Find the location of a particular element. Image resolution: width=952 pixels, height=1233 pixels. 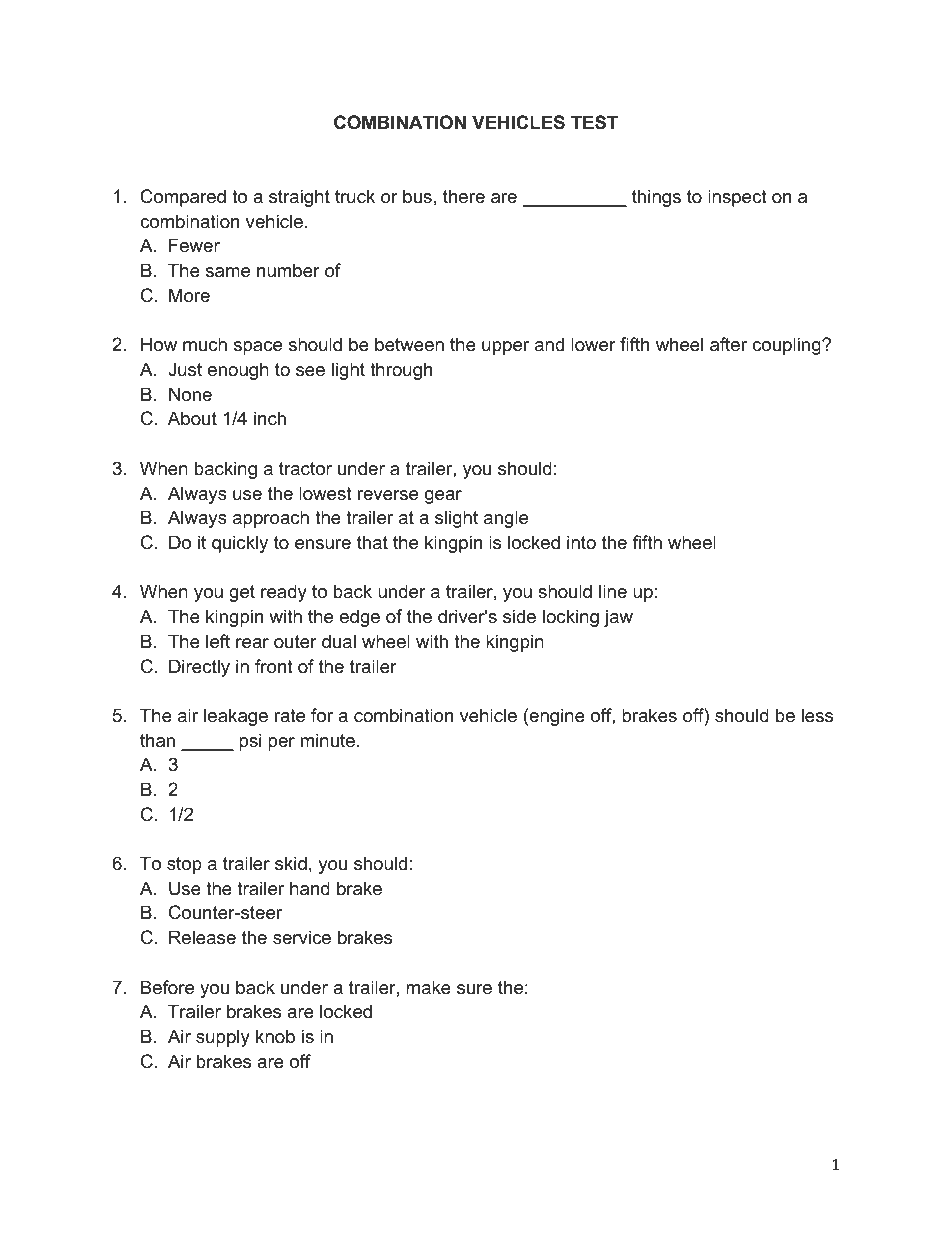

side is located at coordinates (519, 616).
